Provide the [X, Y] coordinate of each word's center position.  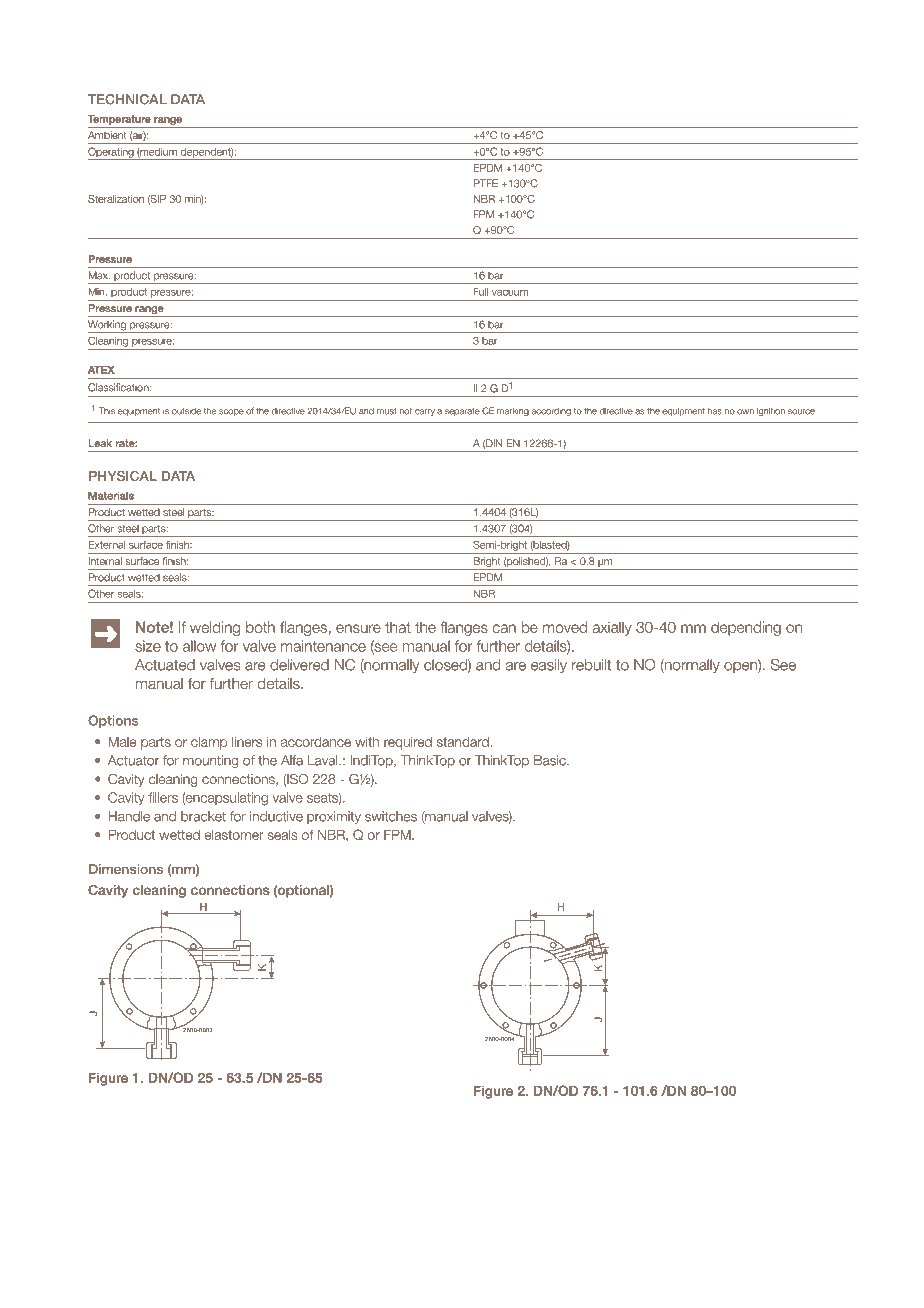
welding [215, 628]
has [715, 411]
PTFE [485, 183]
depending [746, 628]
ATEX [101, 370]
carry [425, 412]
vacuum [510, 292]
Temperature [119, 120]
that [398, 627]
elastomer [234, 835]
